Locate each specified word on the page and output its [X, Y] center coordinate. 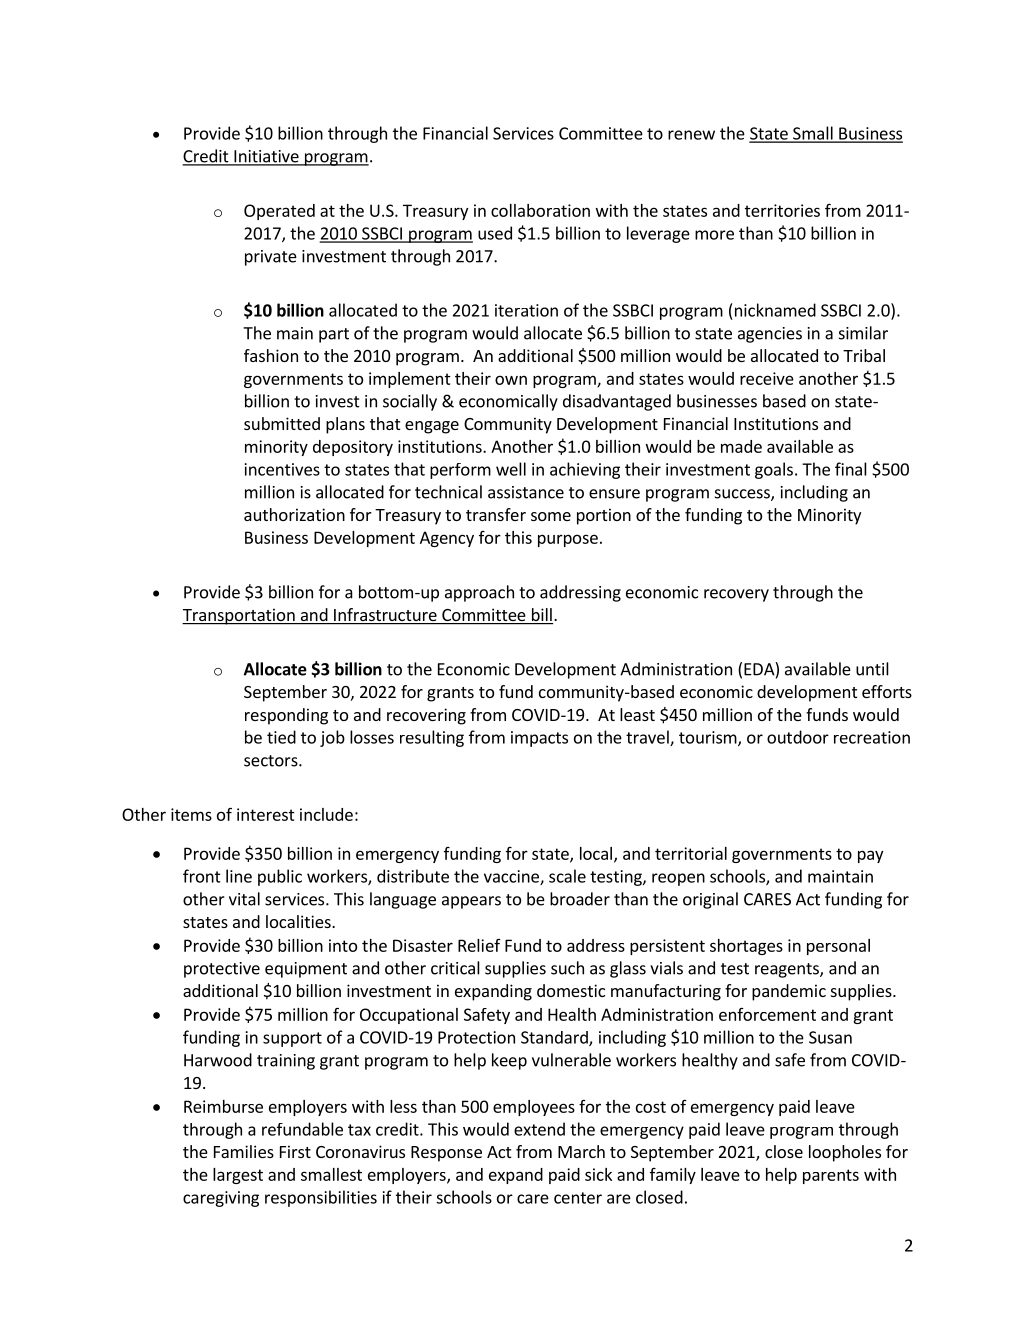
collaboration [540, 210]
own [511, 380]
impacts [539, 739]
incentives [282, 469]
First [295, 1151]
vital [244, 899]
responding [286, 716]
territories [782, 210]
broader [580, 899]
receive [767, 378]
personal [838, 947]
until [872, 669]
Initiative [266, 157]
